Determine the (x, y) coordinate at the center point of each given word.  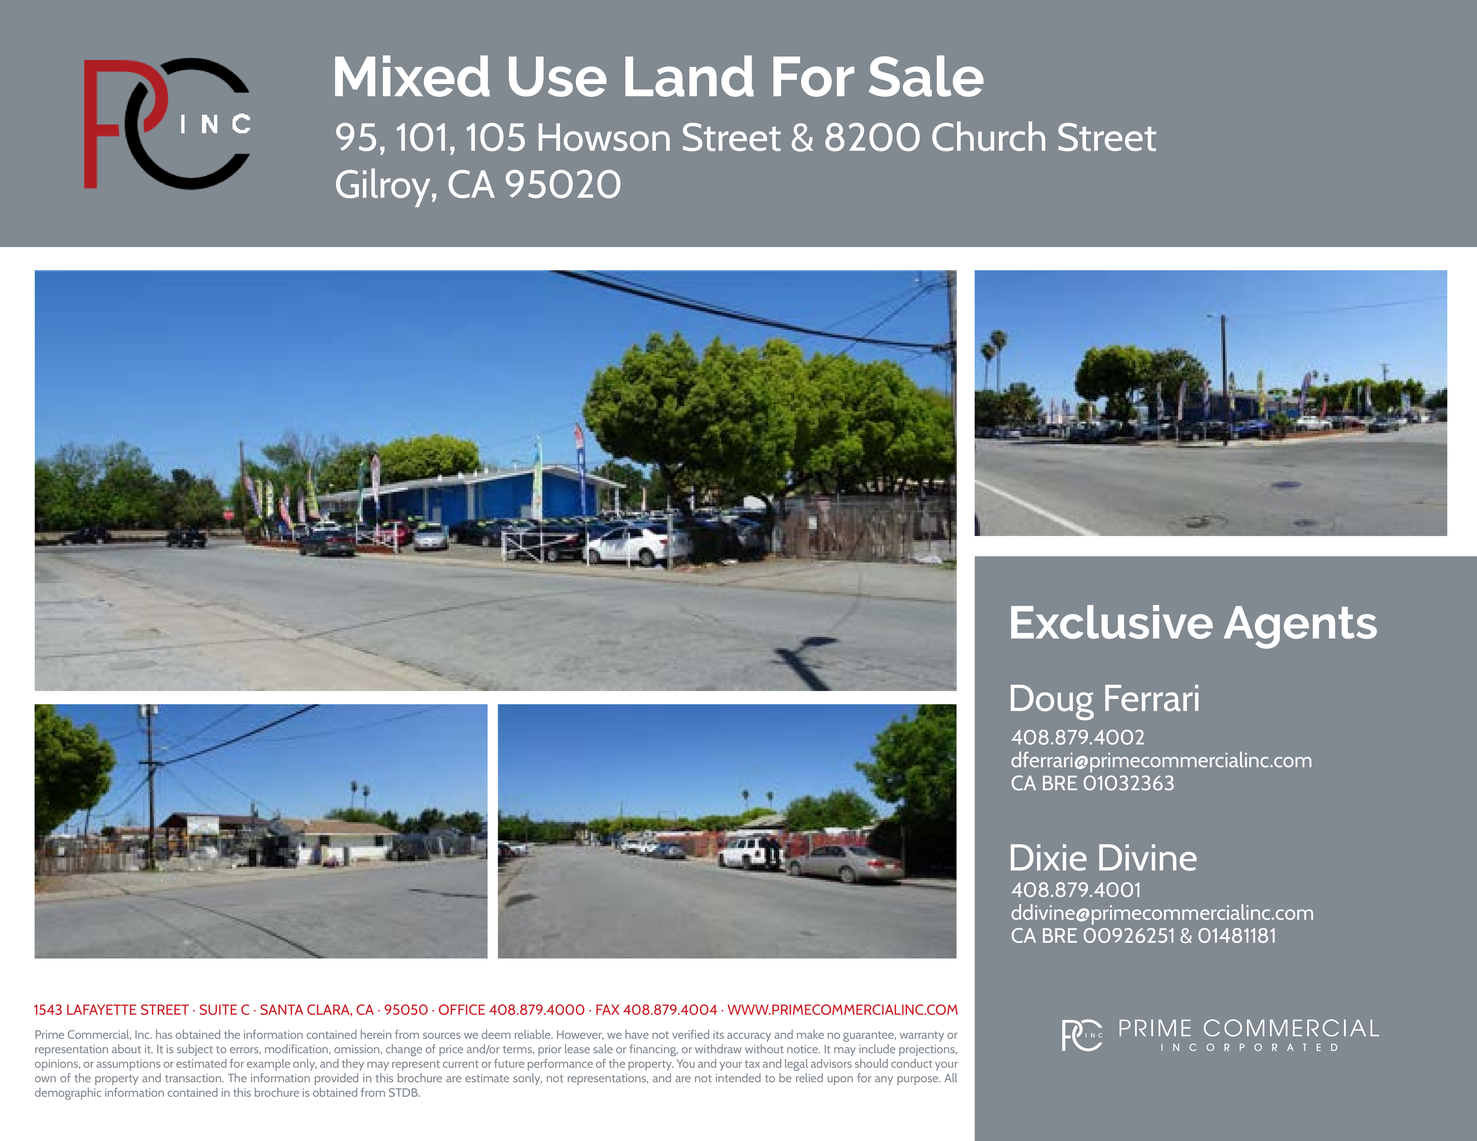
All (950, 1077)
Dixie (1049, 857)
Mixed (412, 76)
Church (988, 136)
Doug (1052, 702)
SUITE (218, 1009)
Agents (1300, 627)
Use (558, 76)
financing (654, 1050)
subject (195, 1050)
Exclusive (1112, 622)
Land (689, 76)
